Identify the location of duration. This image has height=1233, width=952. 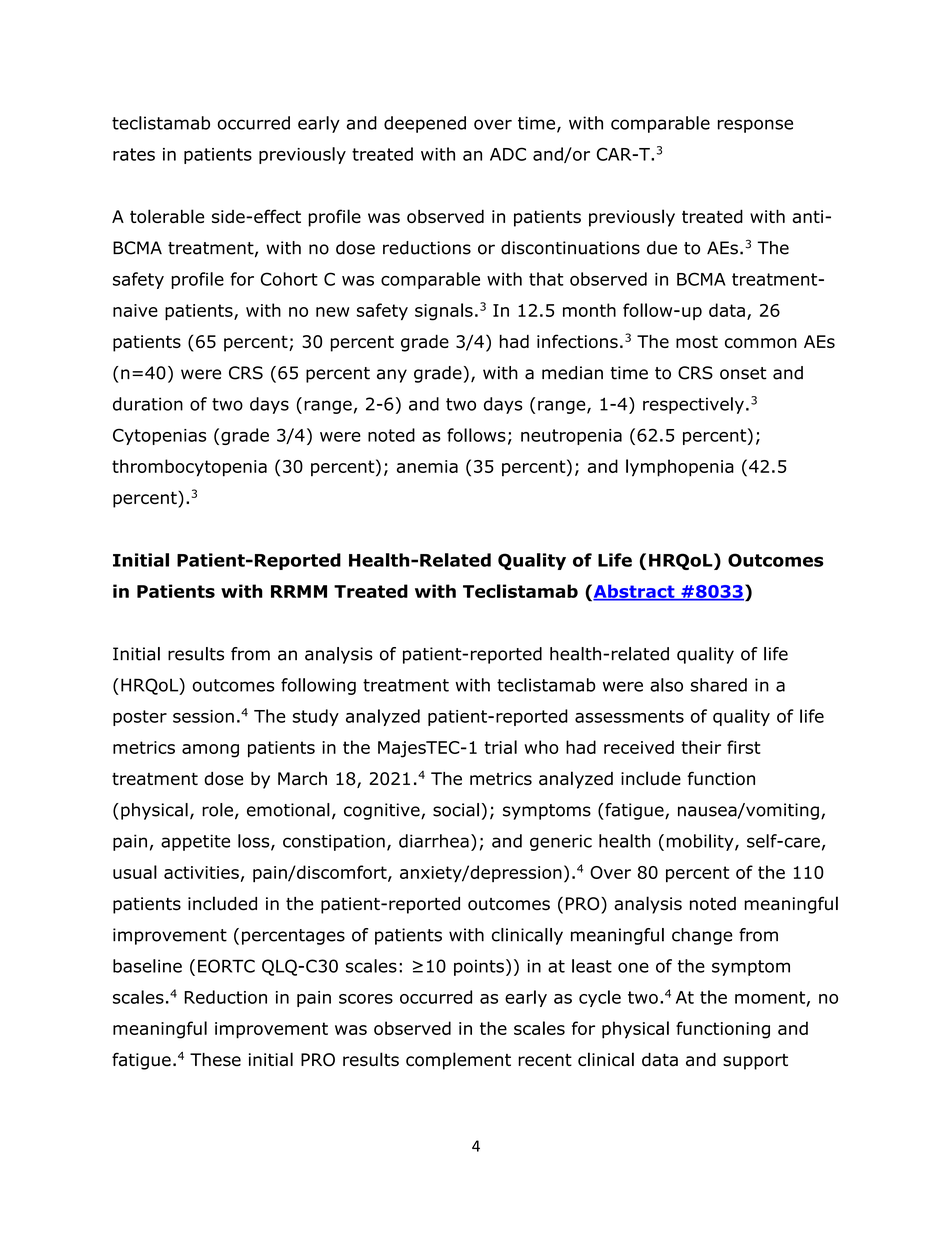
(148, 404).
